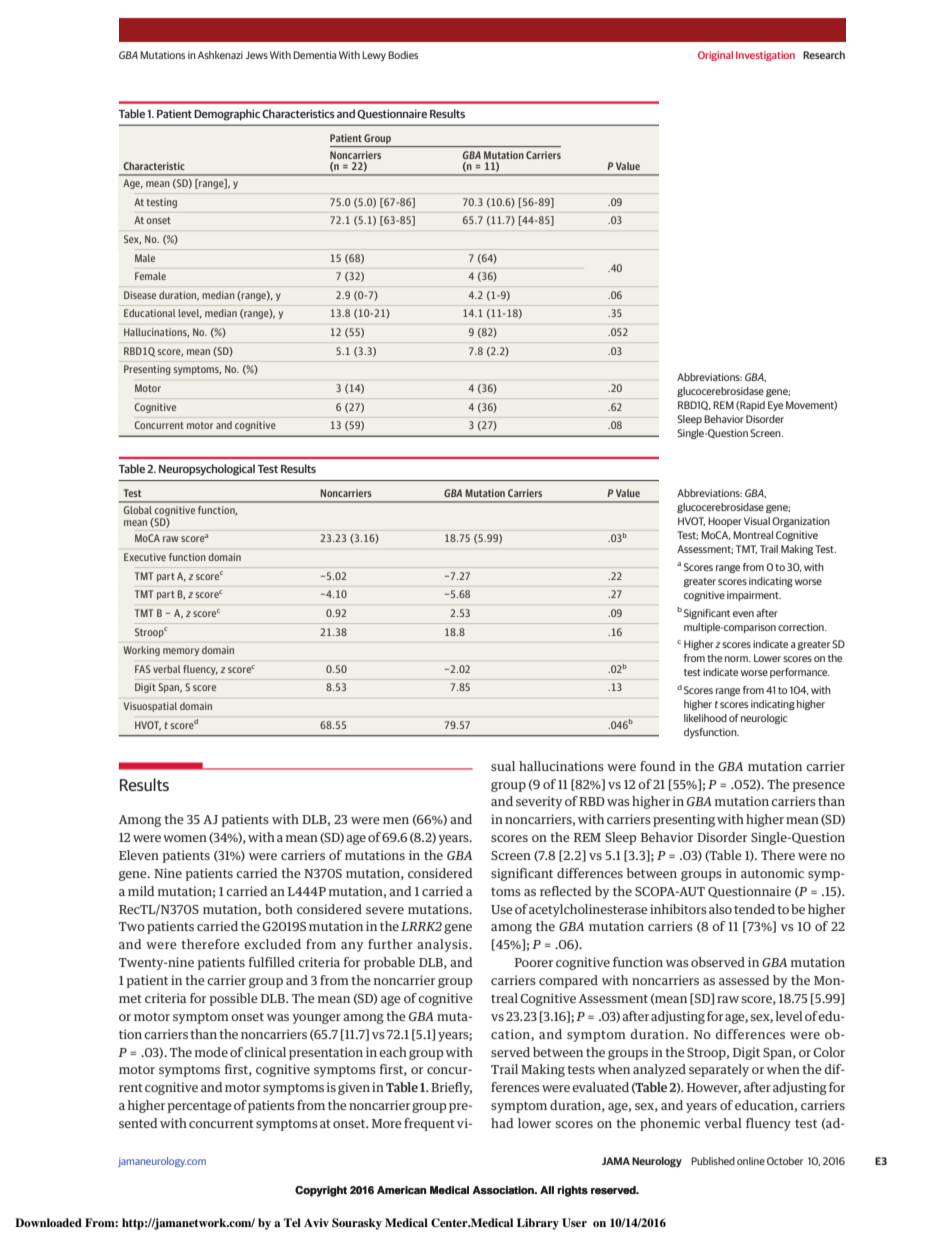 This page has height=1233, width=952. What do you see at coordinates (715, 56) in the page?
I see `Original` at bounding box center [715, 56].
